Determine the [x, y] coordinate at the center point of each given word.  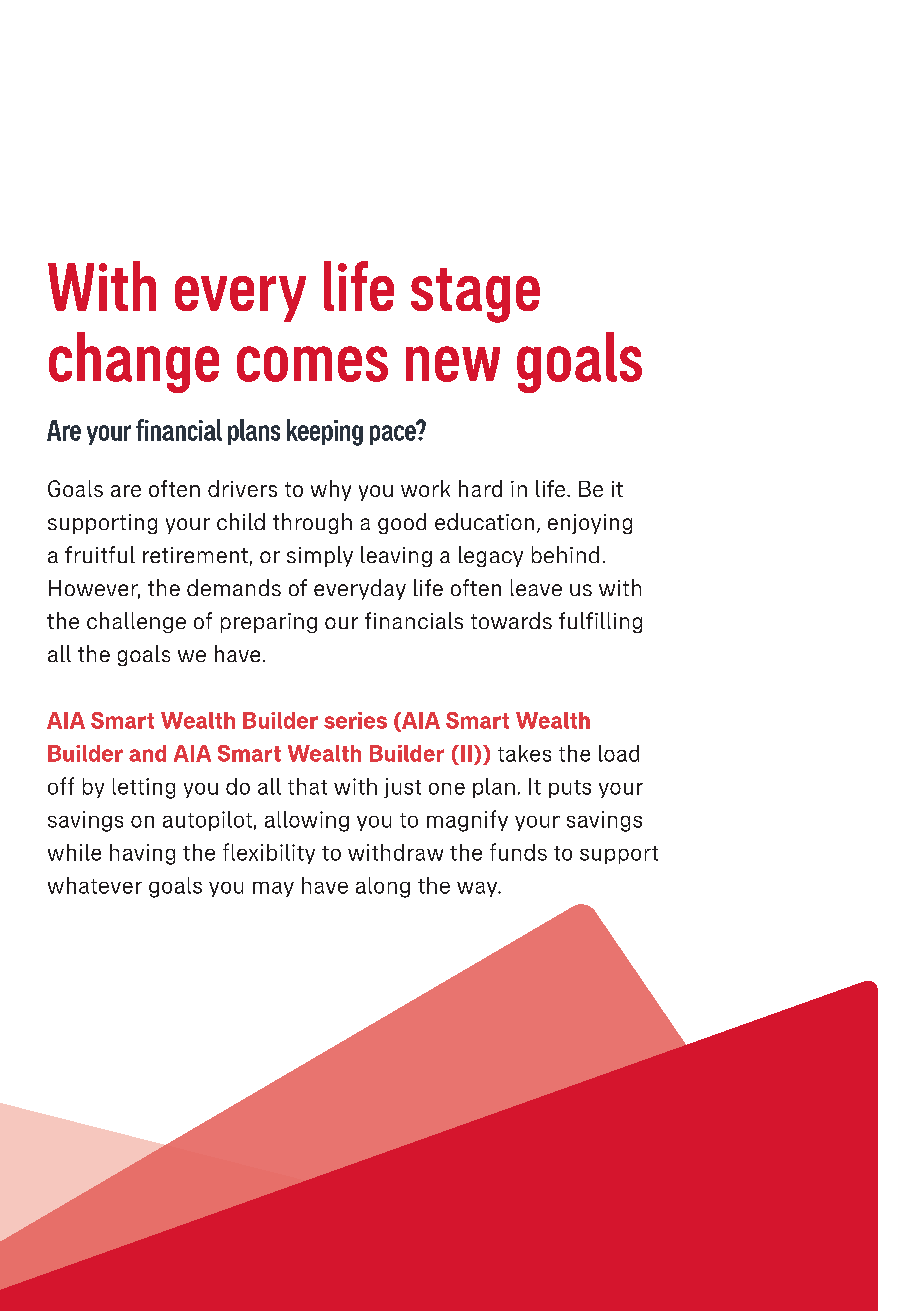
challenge [136, 622]
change [134, 362]
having [142, 854]
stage [475, 295]
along [383, 887]
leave [536, 587]
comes [312, 364]
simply [320, 556]
